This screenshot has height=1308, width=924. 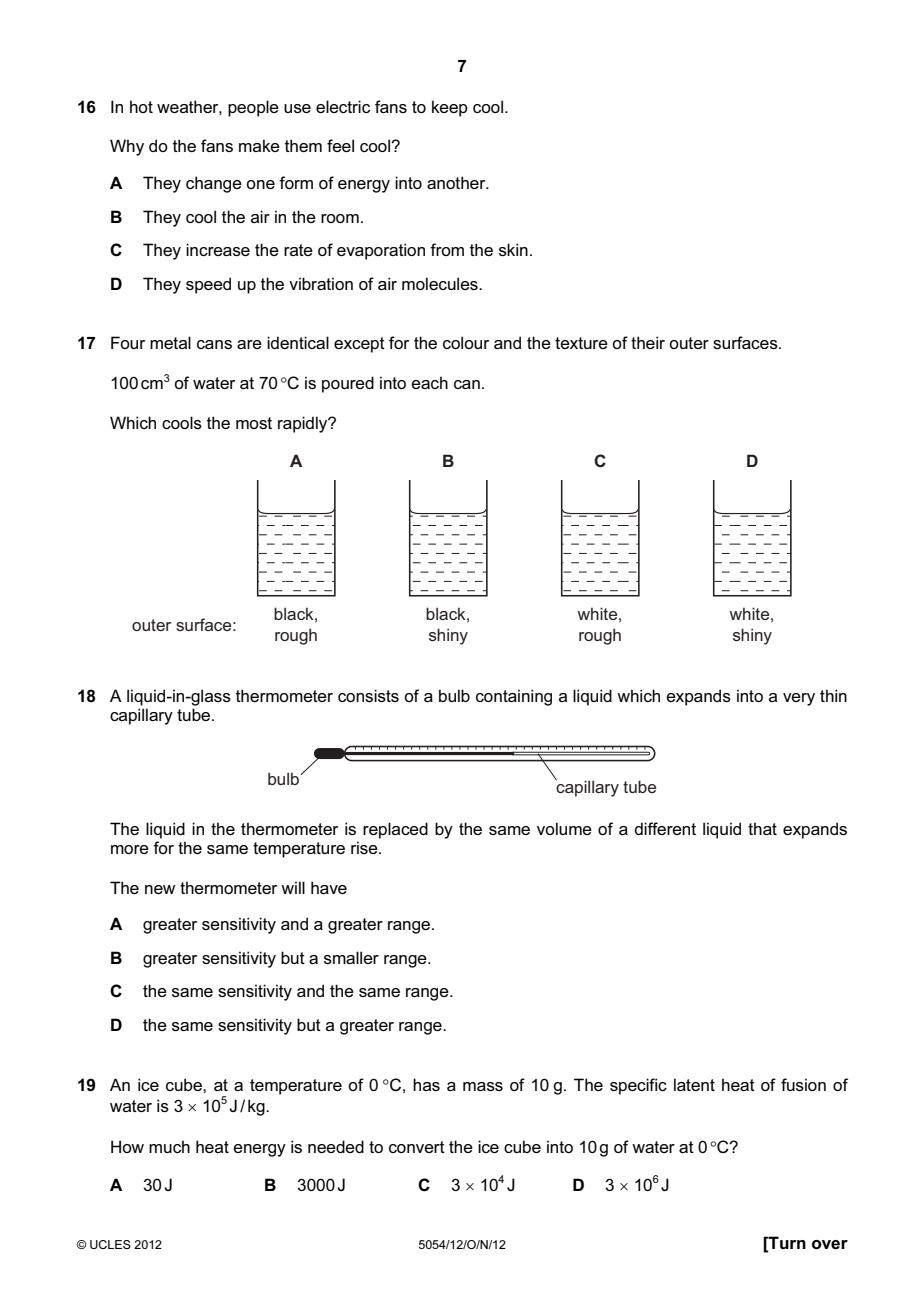 I want to click on each, so click(x=429, y=382).
